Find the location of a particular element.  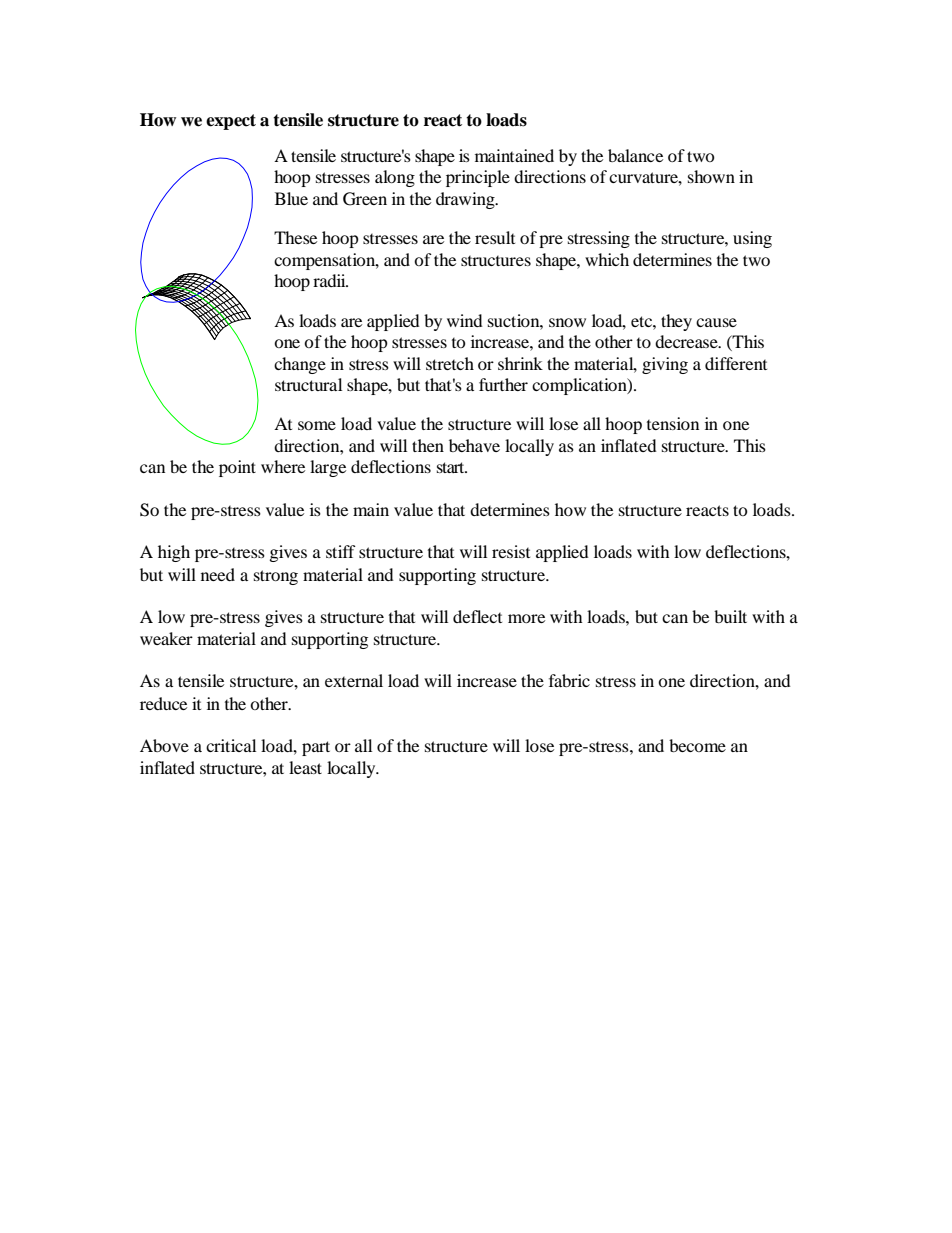

principle is located at coordinates (478, 178).
